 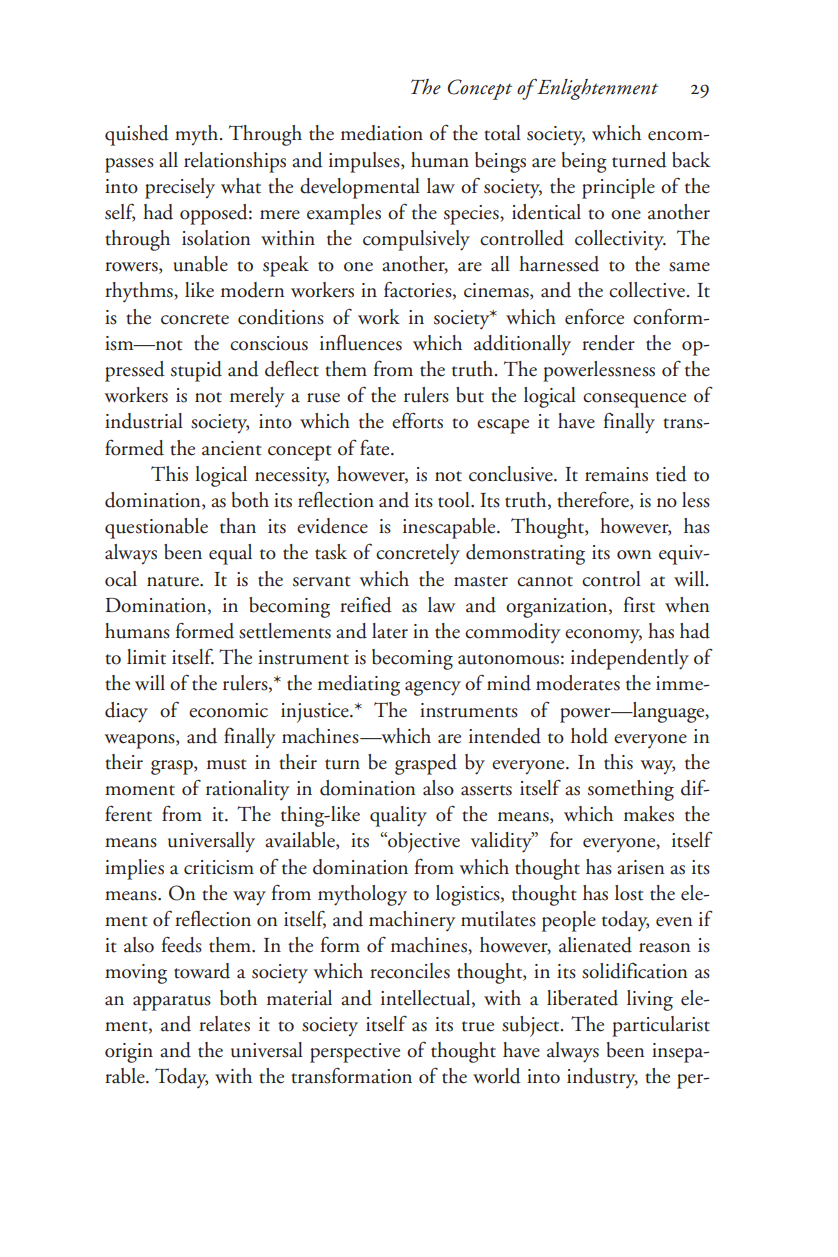 What do you see at coordinates (224, 1024) in the document?
I see `relates` at bounding box center [224, 1024].
